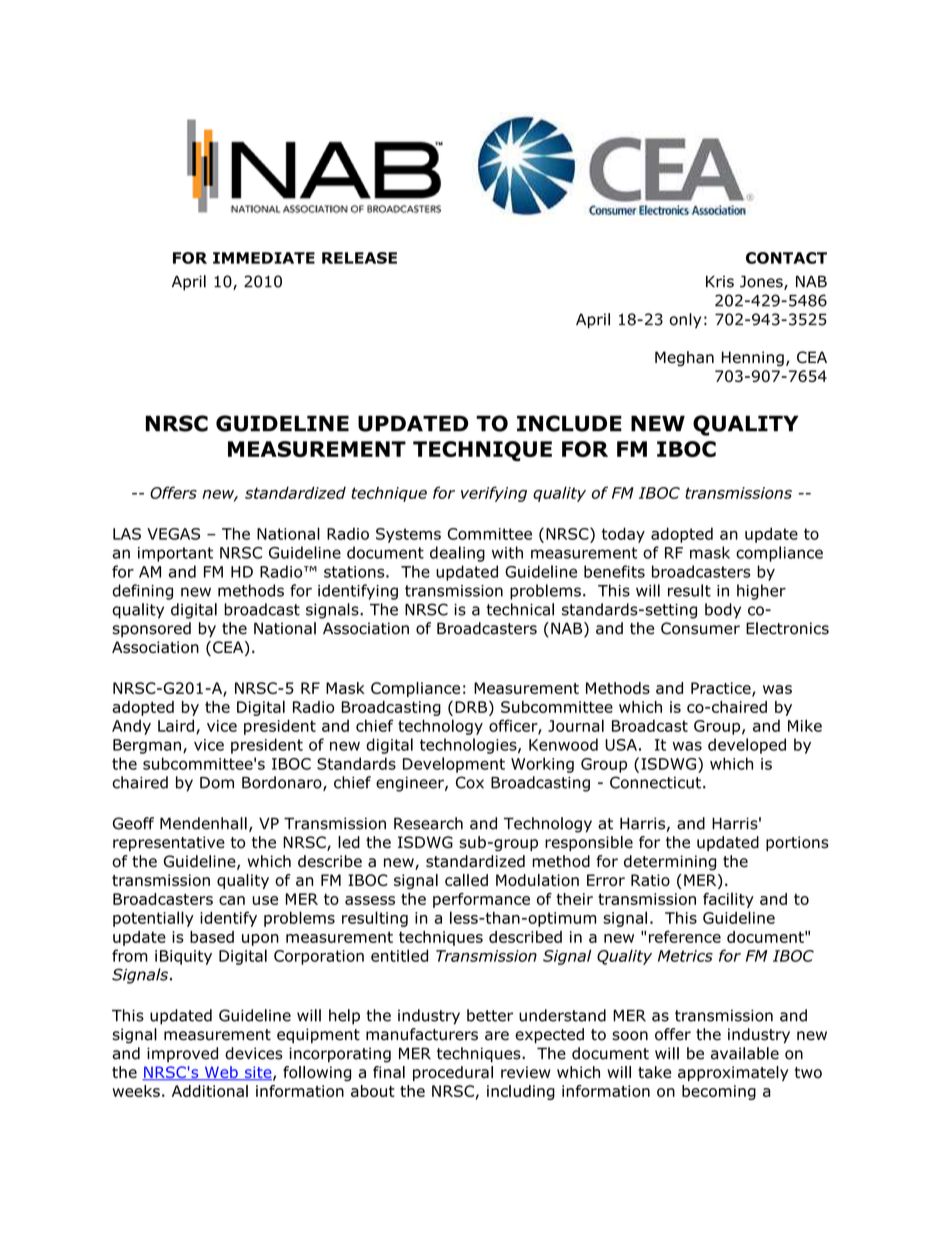  Describe the element at coordinates (466, 880) in the screenshot. I see `called` at that location.
